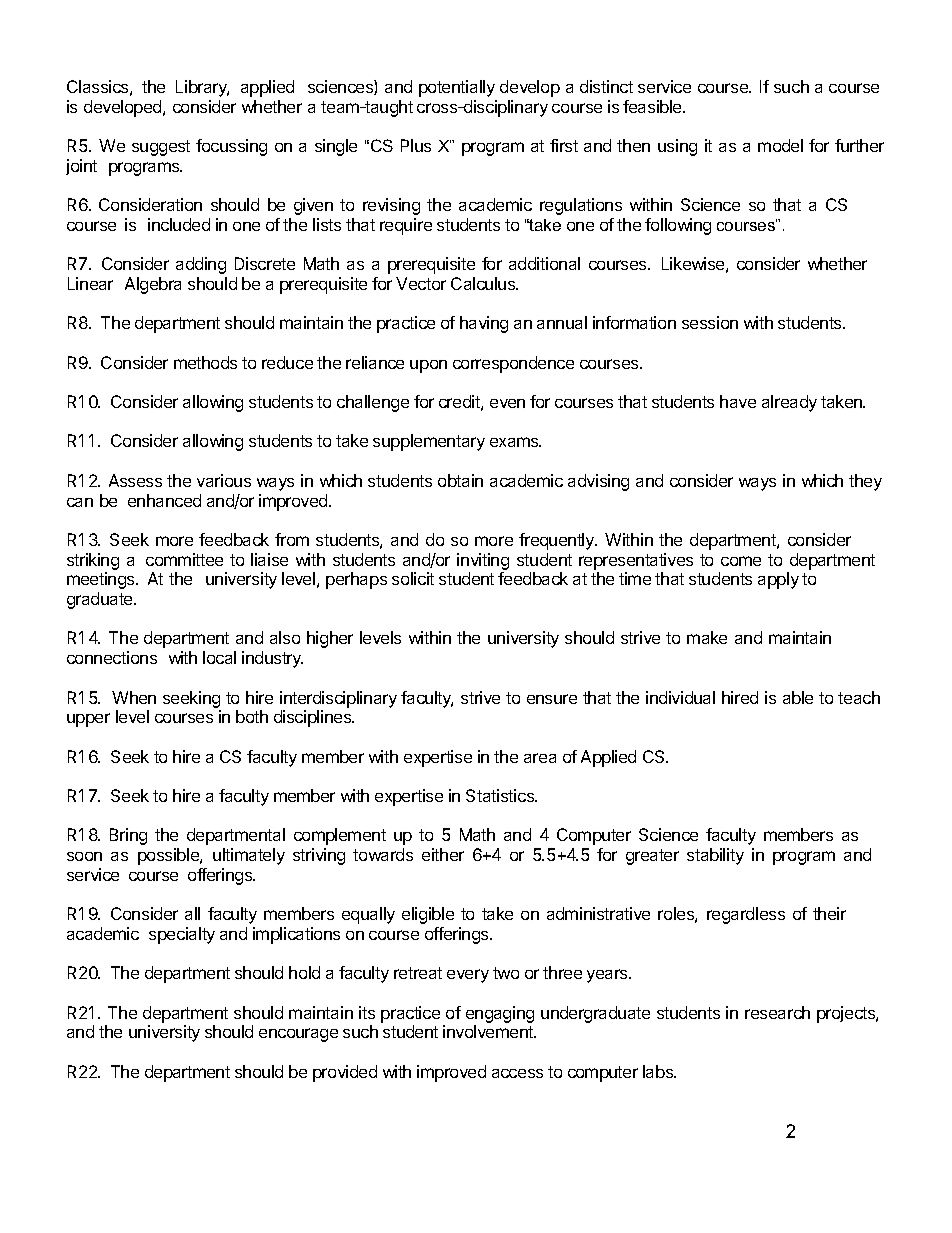 Image resolution: width=952 pixels, height=1233 pixels. I want to click on potentially, so click(457, 88).
